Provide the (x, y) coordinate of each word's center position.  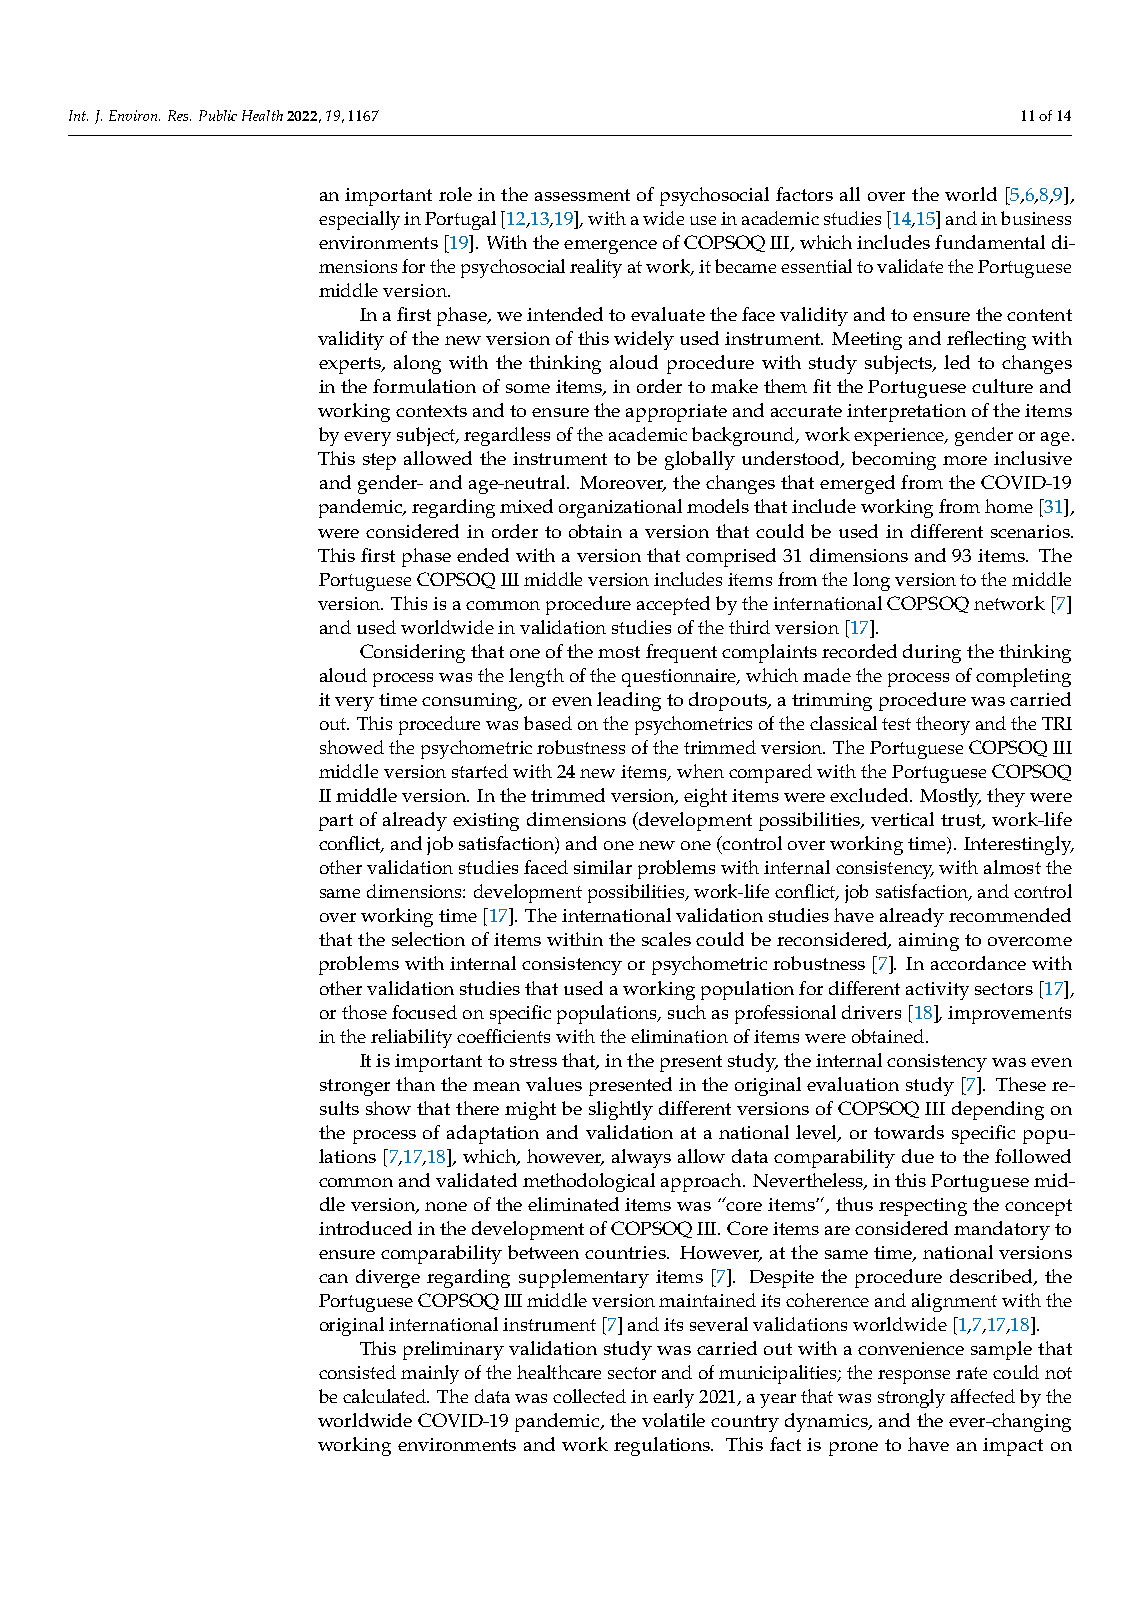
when (700, 771)
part (336, 822)
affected (983, 1396)
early (673, 1398)
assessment (582, 195)
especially (359, 220)
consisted (357, 1372)
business (1036, 218)
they (1006, 797)
